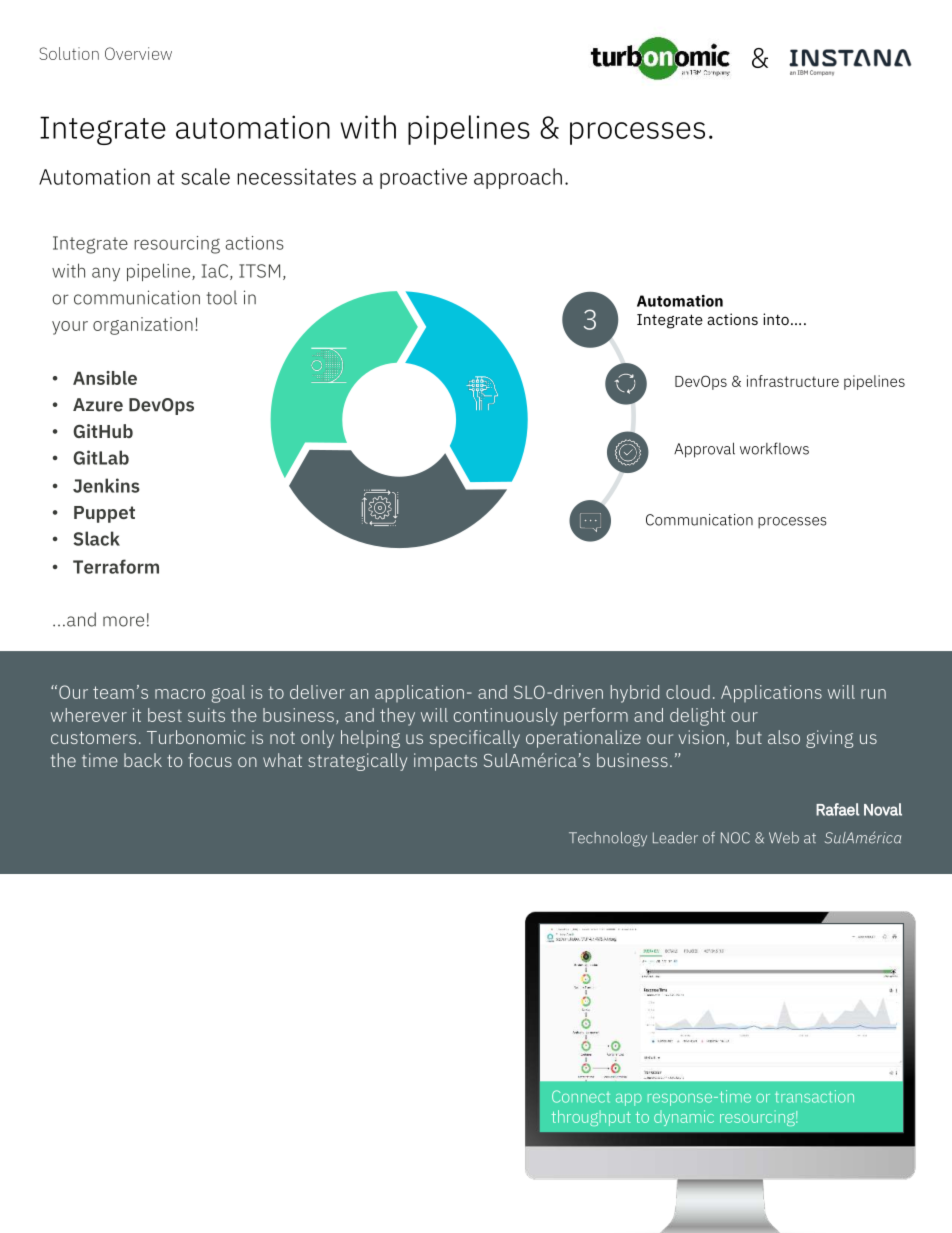 The height and width of the screenshot is (1233, 952). I want to click on transaction, so click(814, 1096).
